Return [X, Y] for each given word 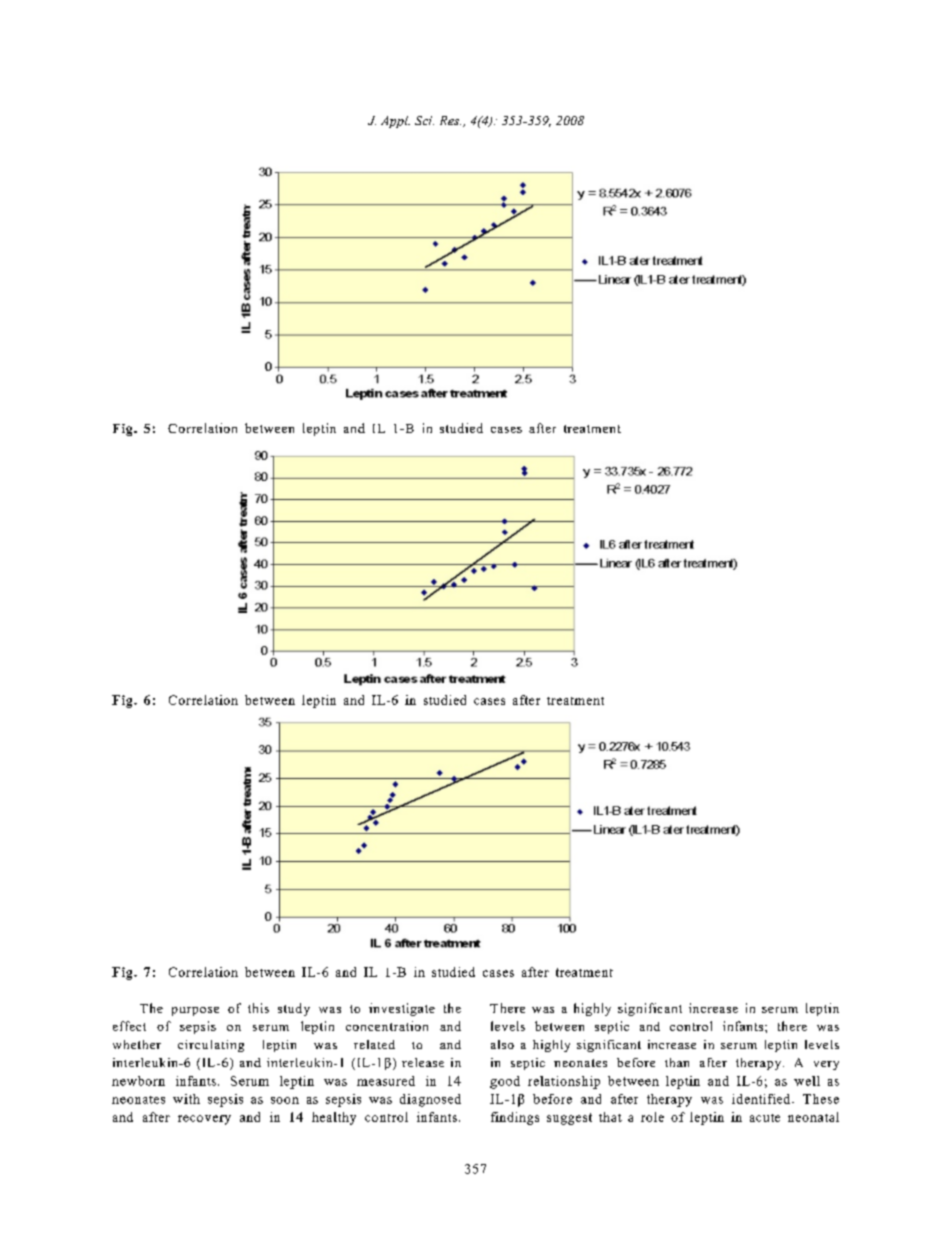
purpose [195, 1011]
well [807, 1081]
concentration [387, 1026]
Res [450, 120]
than [677, 1062]
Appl [395, 122]
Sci [424, 120]
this [258, 1008]
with [186, 1099]
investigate [402, 1009]
